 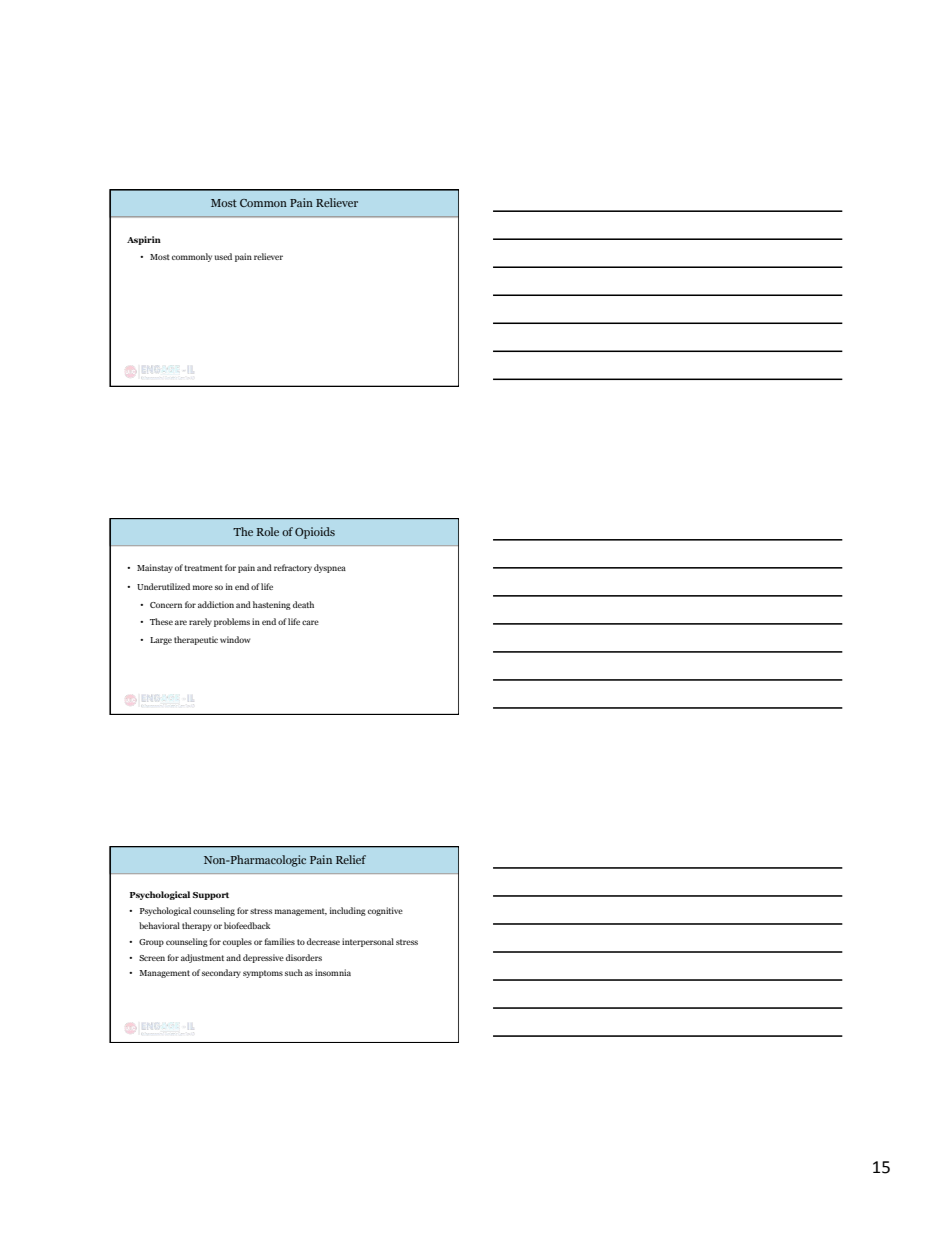 What do you see at coordinates (155, 568) in the screenshot?
I see `Mainstay` at bounding box center [155, 568].
